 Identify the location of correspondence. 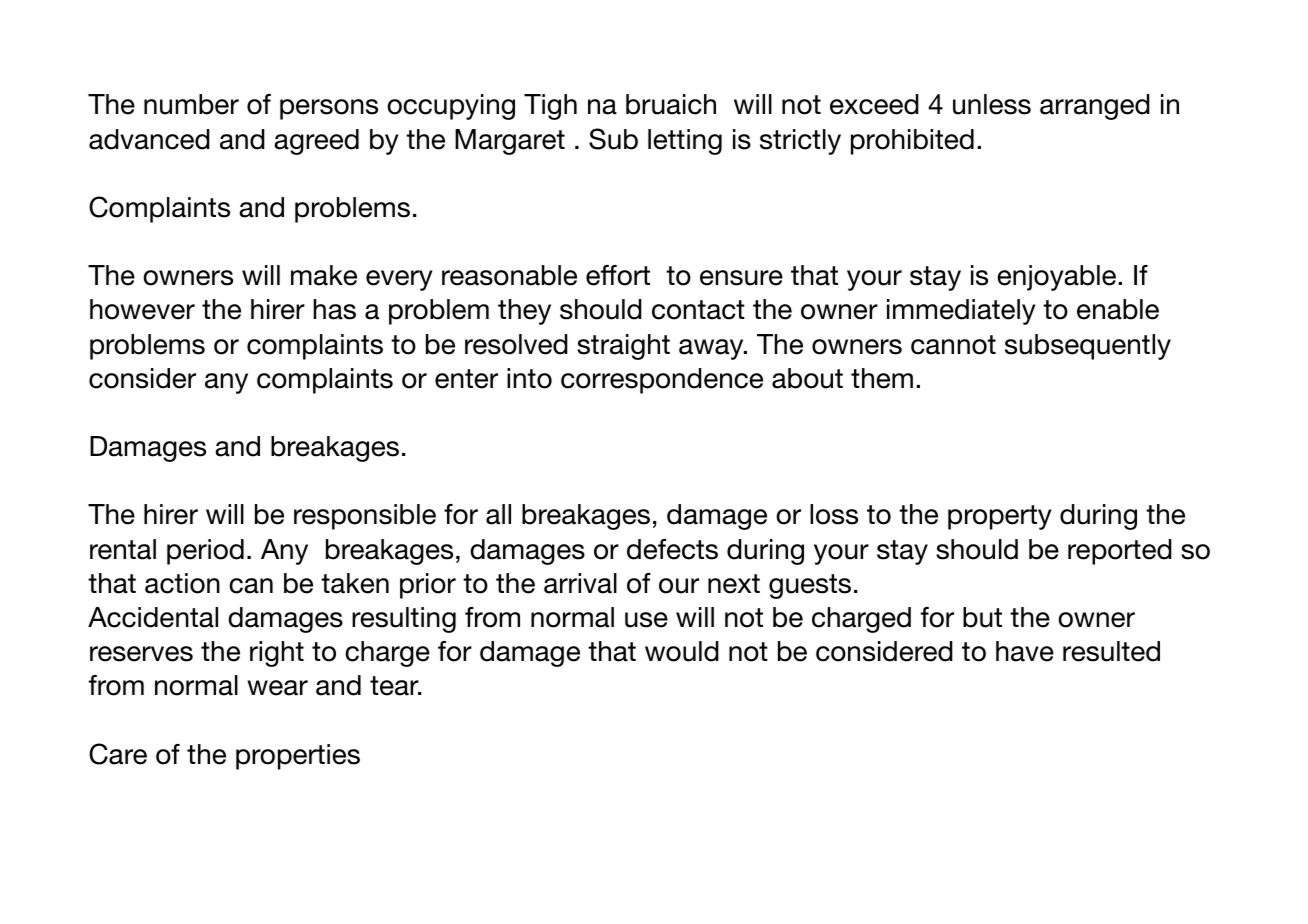
(662, 381).
